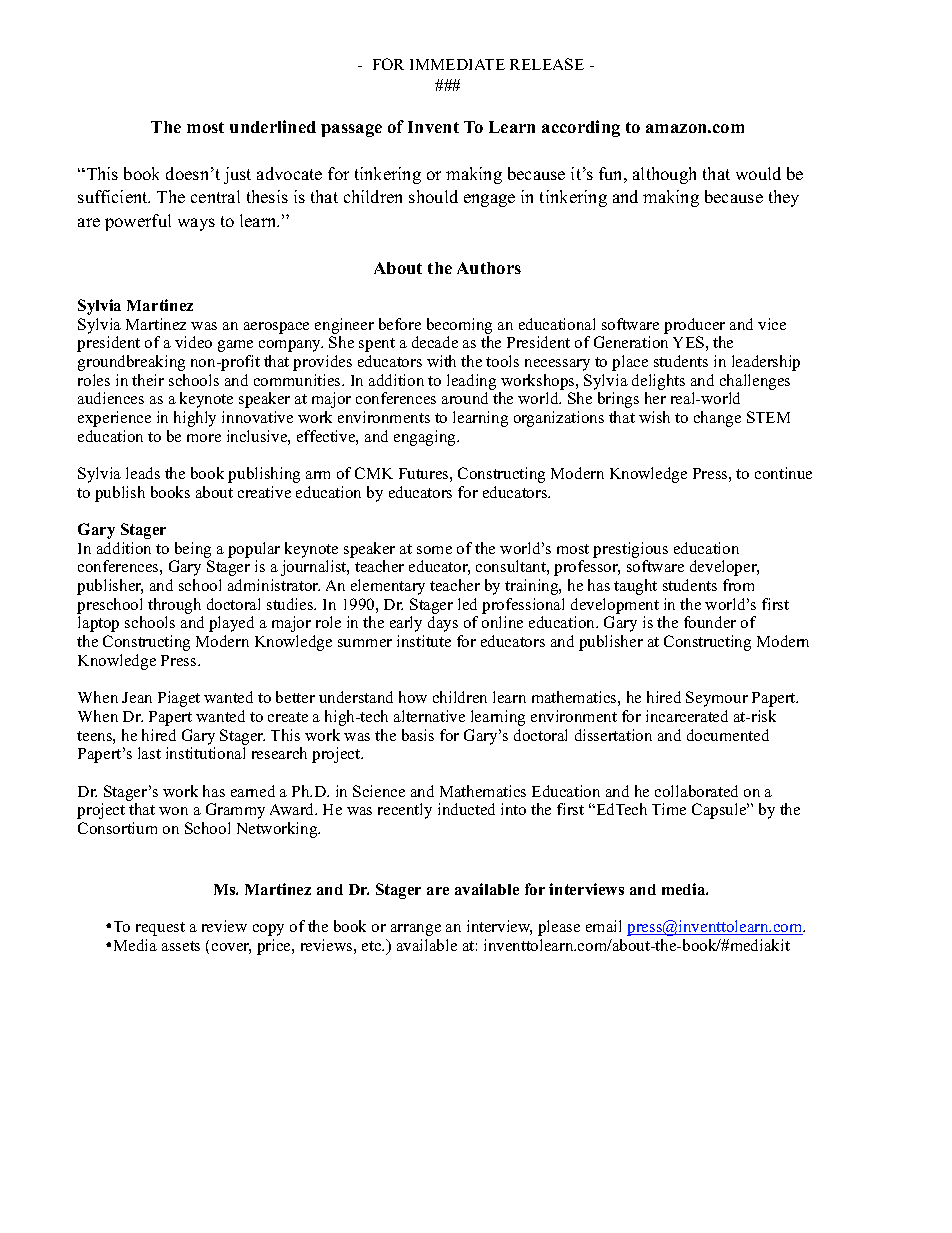 Image resolution: width=952 pixels, height=1233 pixels. Describe the element at coordinates (581, 128) in the screenshot. I see `according` at that location.
